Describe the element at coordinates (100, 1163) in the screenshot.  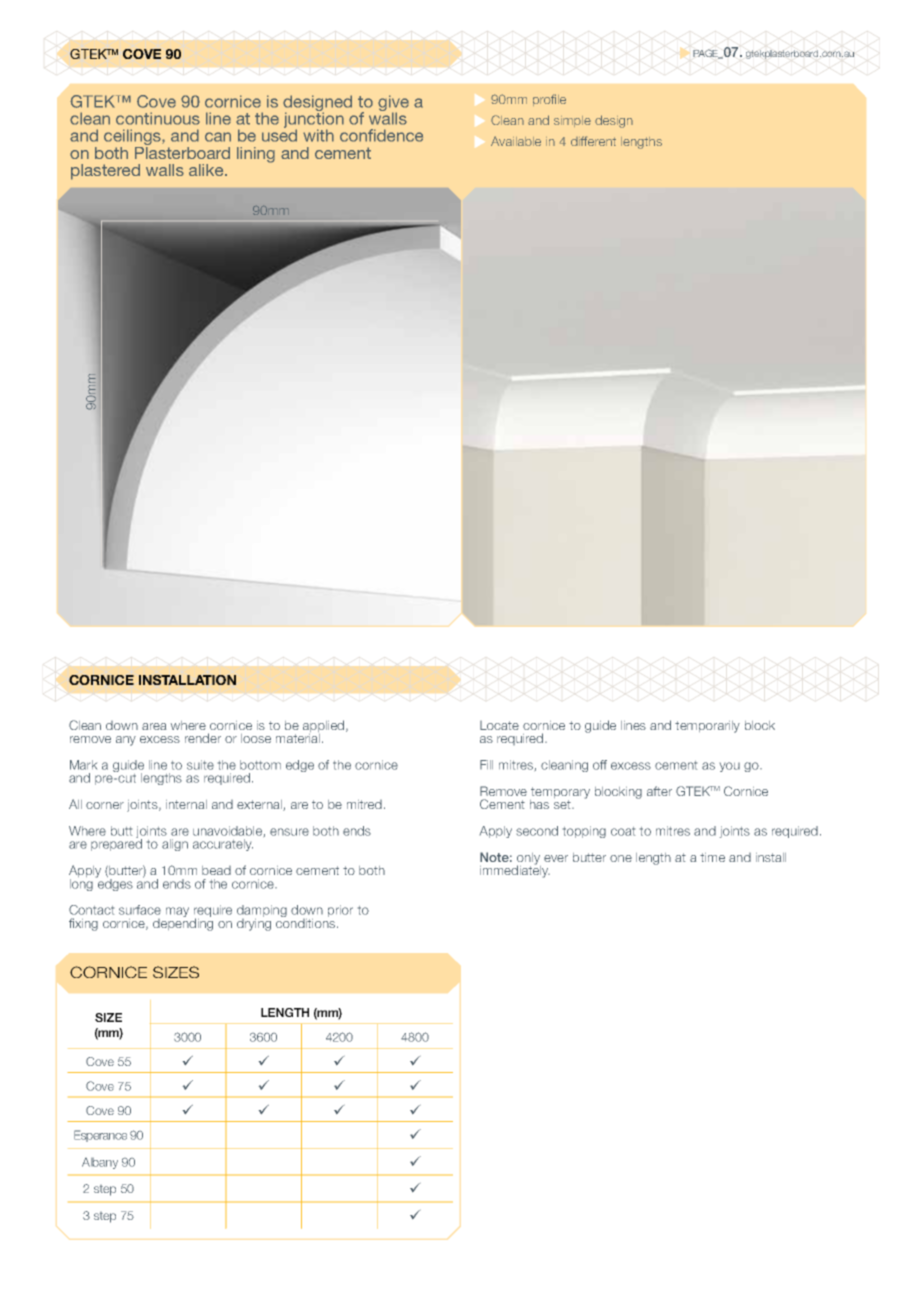
I see `Albany` at that location.
